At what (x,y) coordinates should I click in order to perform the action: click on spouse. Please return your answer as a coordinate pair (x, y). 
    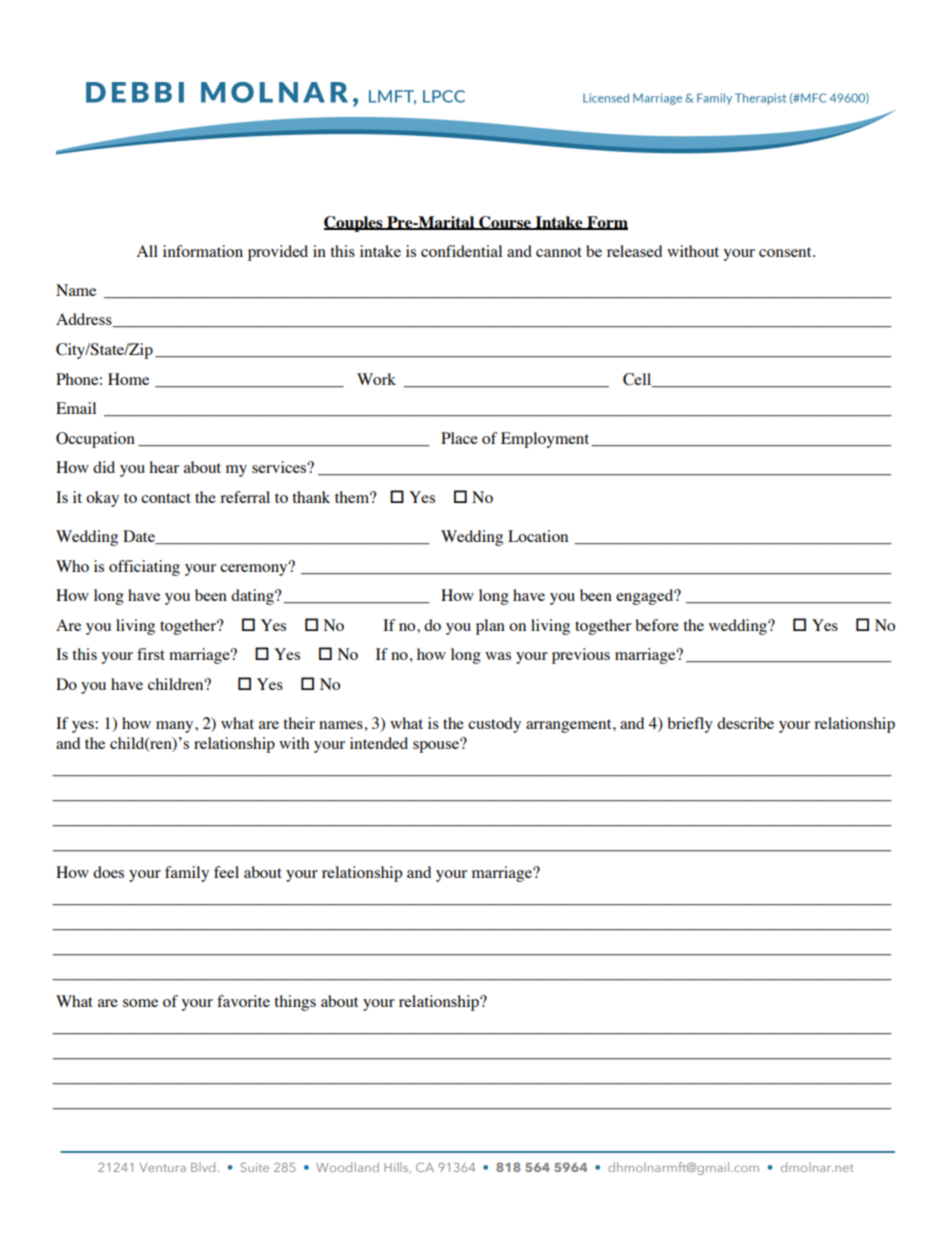
    Looking at the image, I should click on (437, 746).
